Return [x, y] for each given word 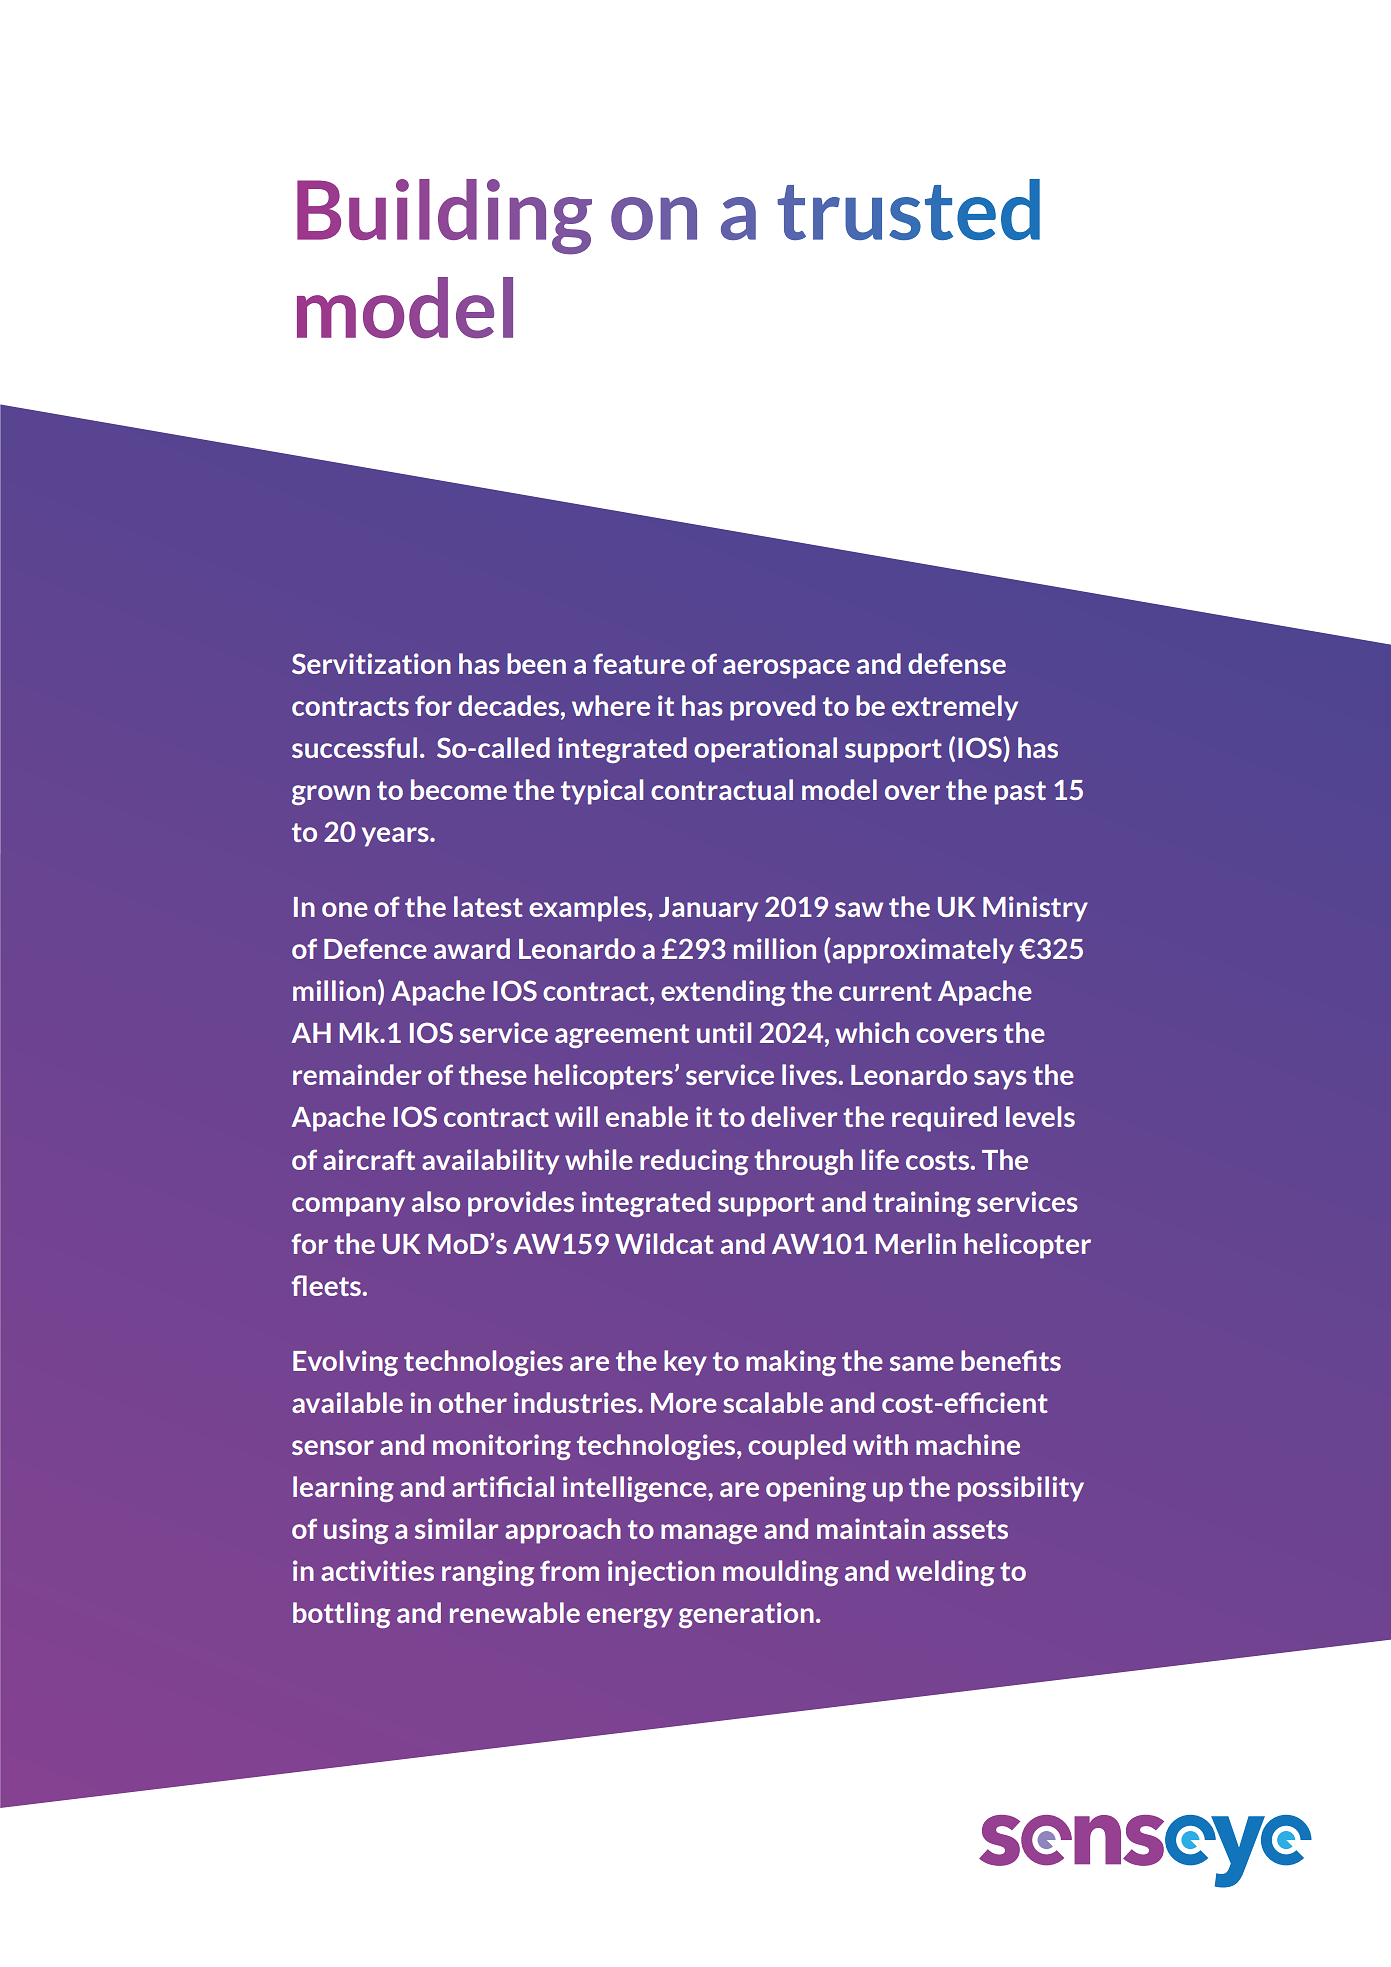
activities [377, 1570]
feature [639, 663]
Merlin [916, 1243]
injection [661, 1573]
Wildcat [664, 1243]
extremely [955, 708]
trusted [908, 209]
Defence [375, 948]
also [436, 1201]
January [708, 909]
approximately [922, 951]
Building [444, 217]
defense [957, 663]
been [536, 663]
